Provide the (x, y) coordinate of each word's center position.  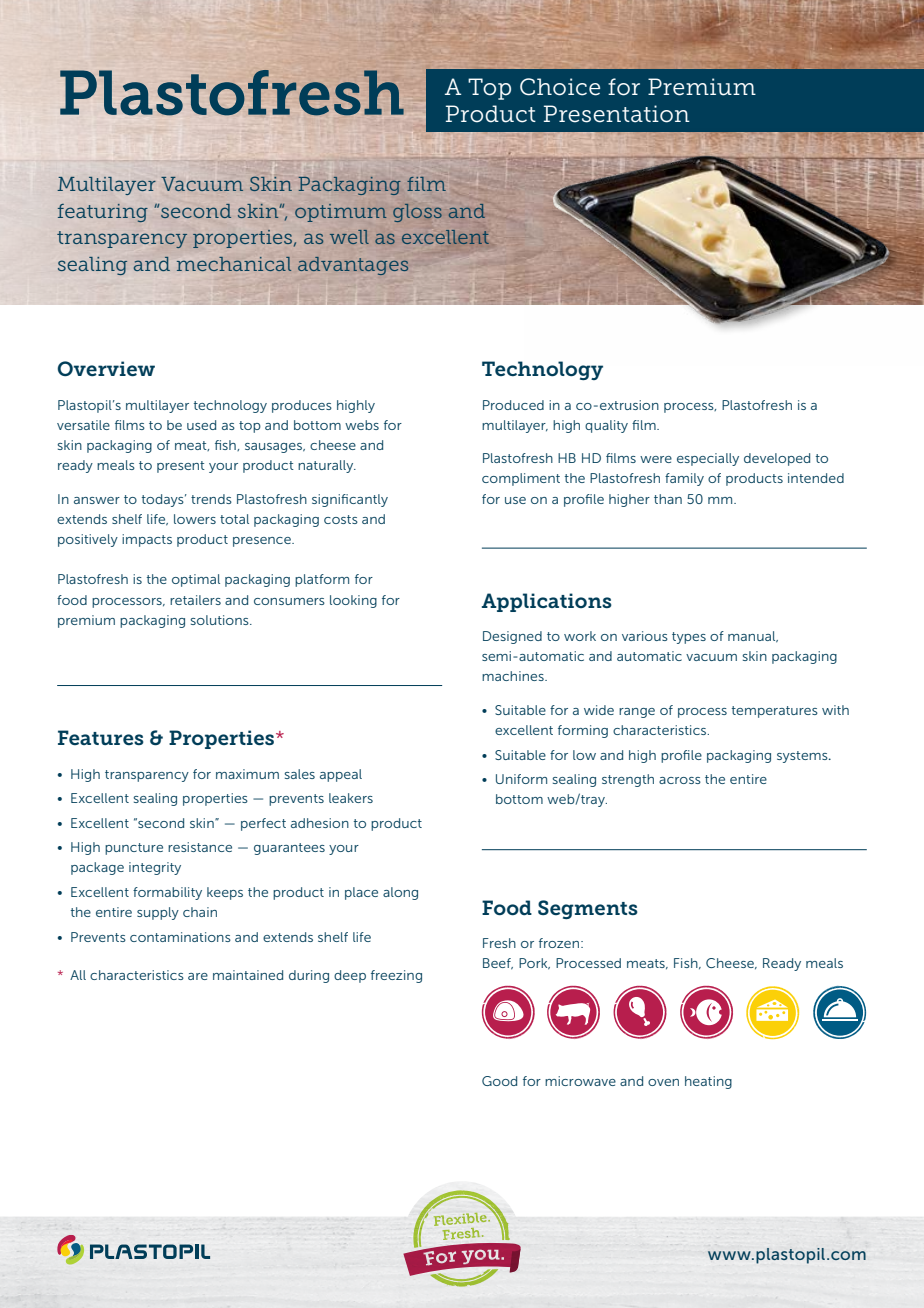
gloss (417, 213)
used (201, 425)
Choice (560, 87)
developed (777, 459)
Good (499, 1081)
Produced (513, 405)
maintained (248, 975)
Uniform (521, 779)
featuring (103, 213)
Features (101, 737)
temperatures (775, 712)
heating (708, 1082)
